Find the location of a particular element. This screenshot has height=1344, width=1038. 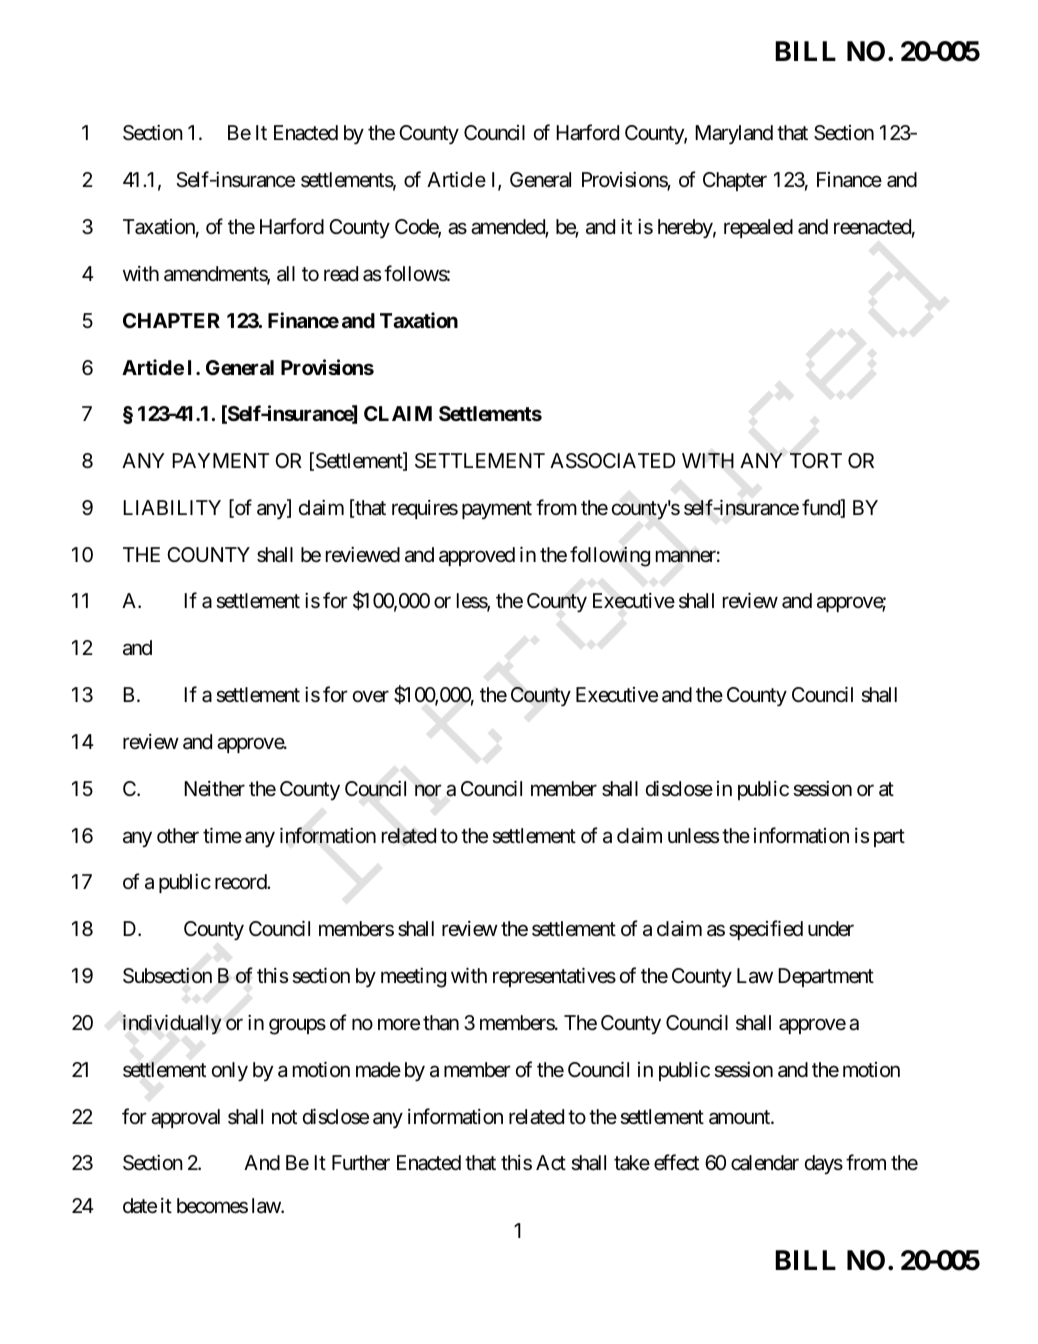

TORT is located at coordinates (816, 460).
